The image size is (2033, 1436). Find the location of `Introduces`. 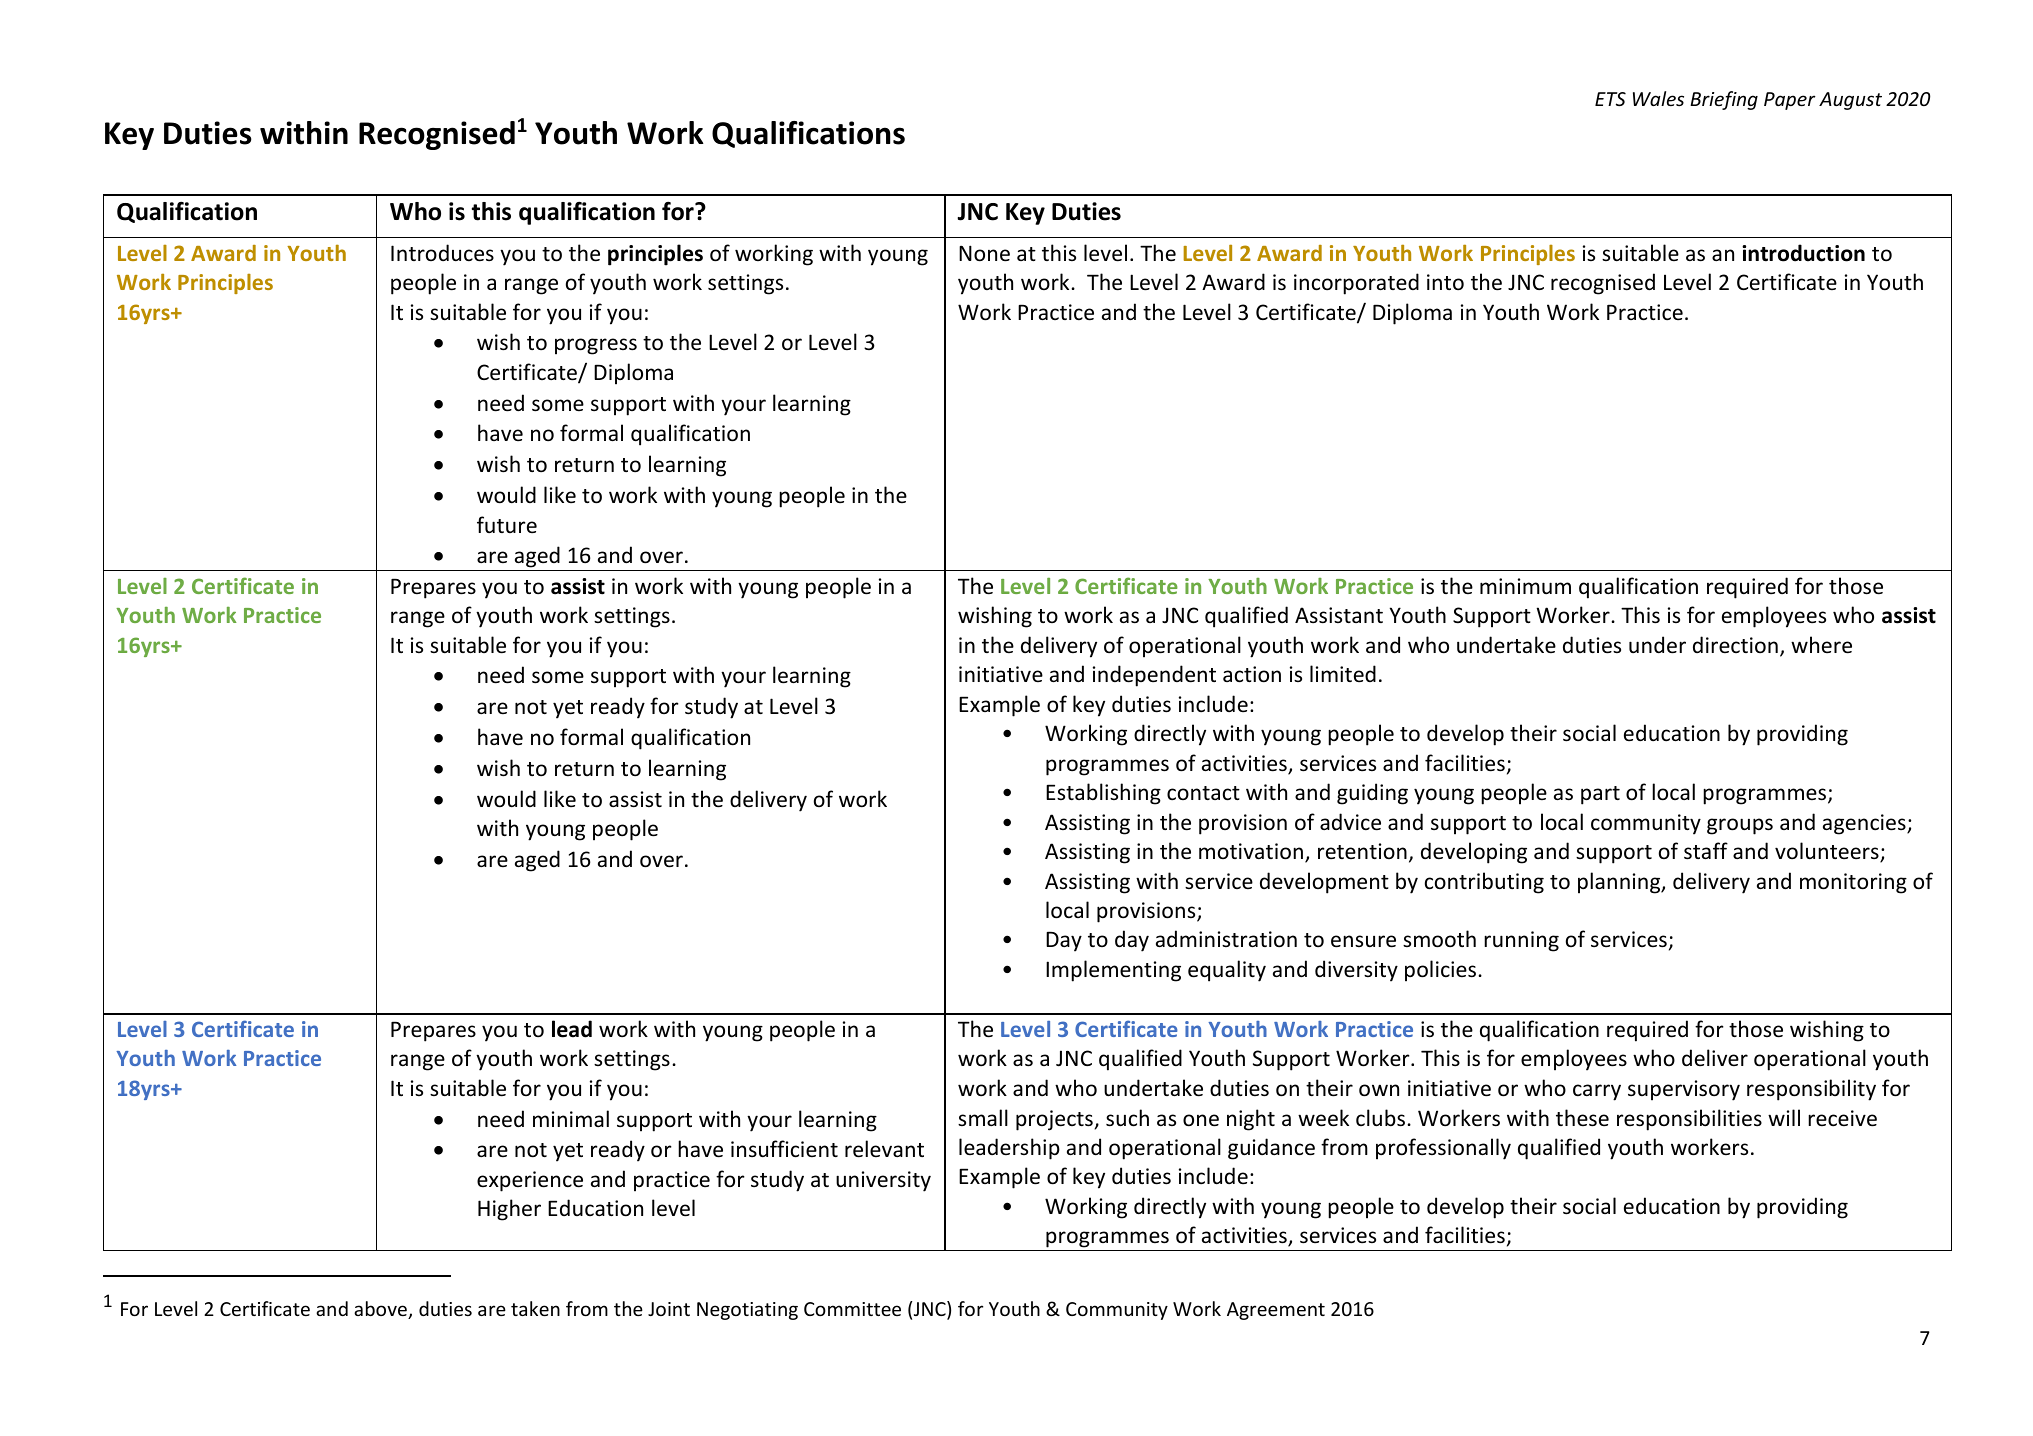

Introduces is located at coordinates (442, 253).
